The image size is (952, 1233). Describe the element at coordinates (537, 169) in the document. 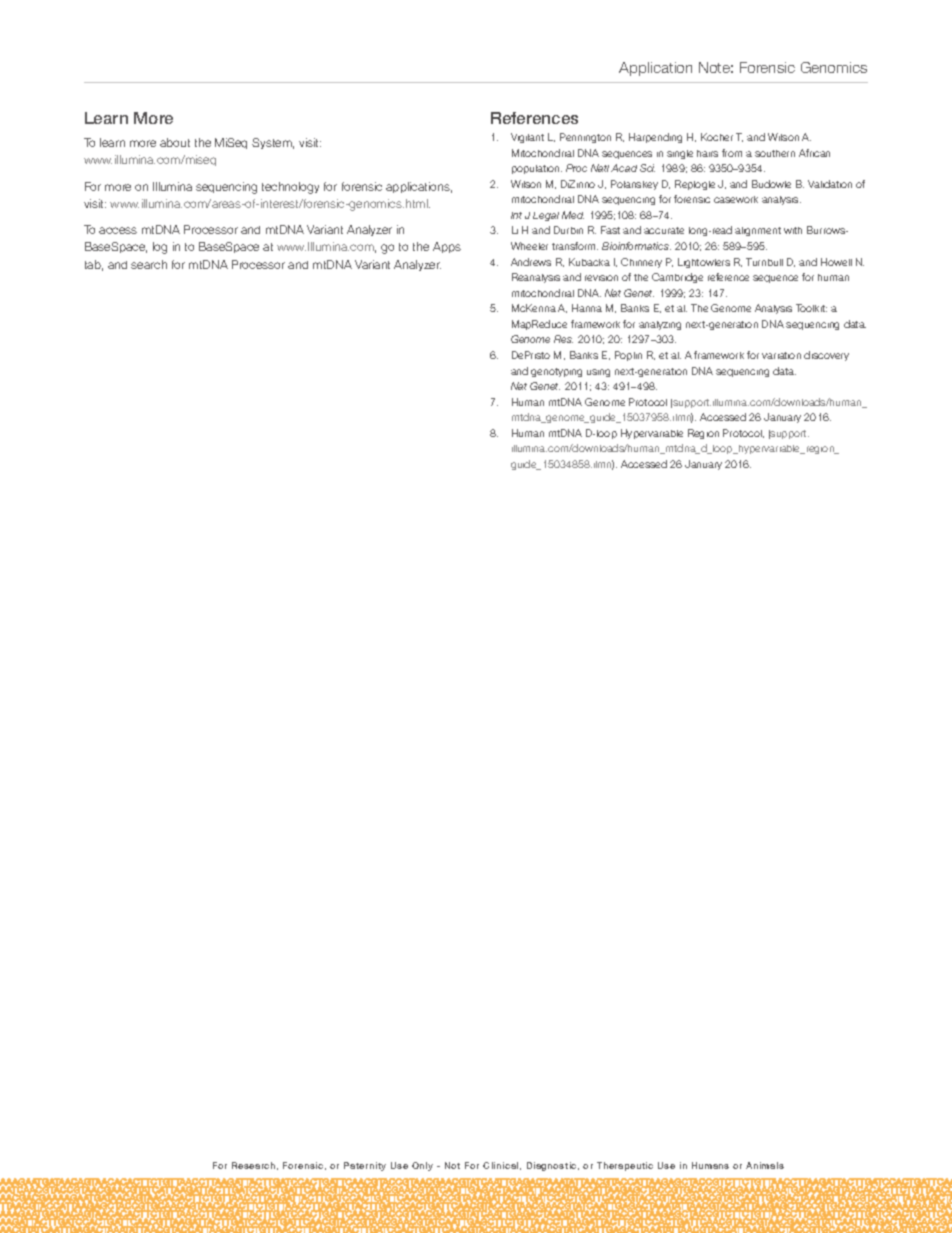

I see `population` at that location.
